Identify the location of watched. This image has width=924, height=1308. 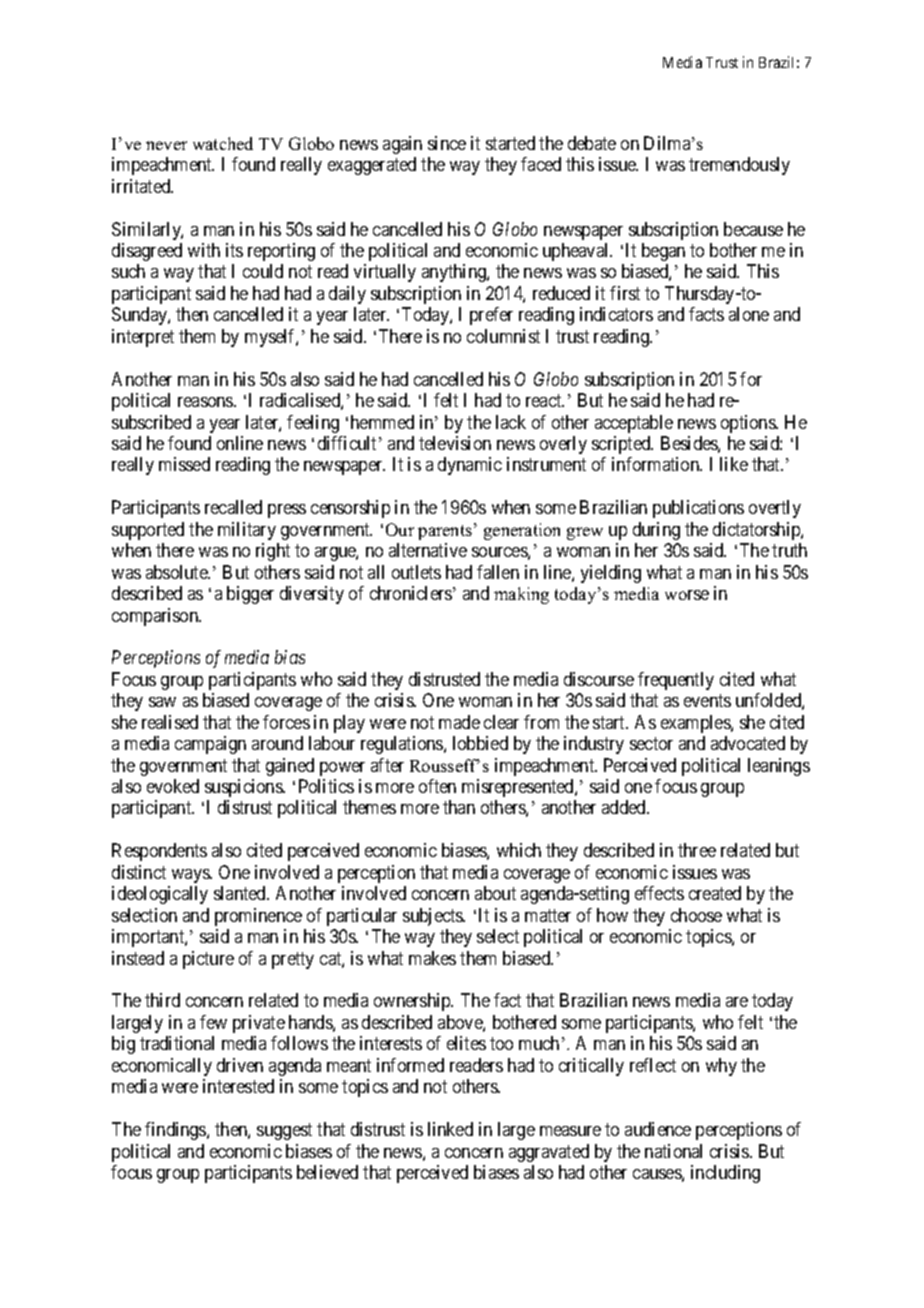
(223, 143).
